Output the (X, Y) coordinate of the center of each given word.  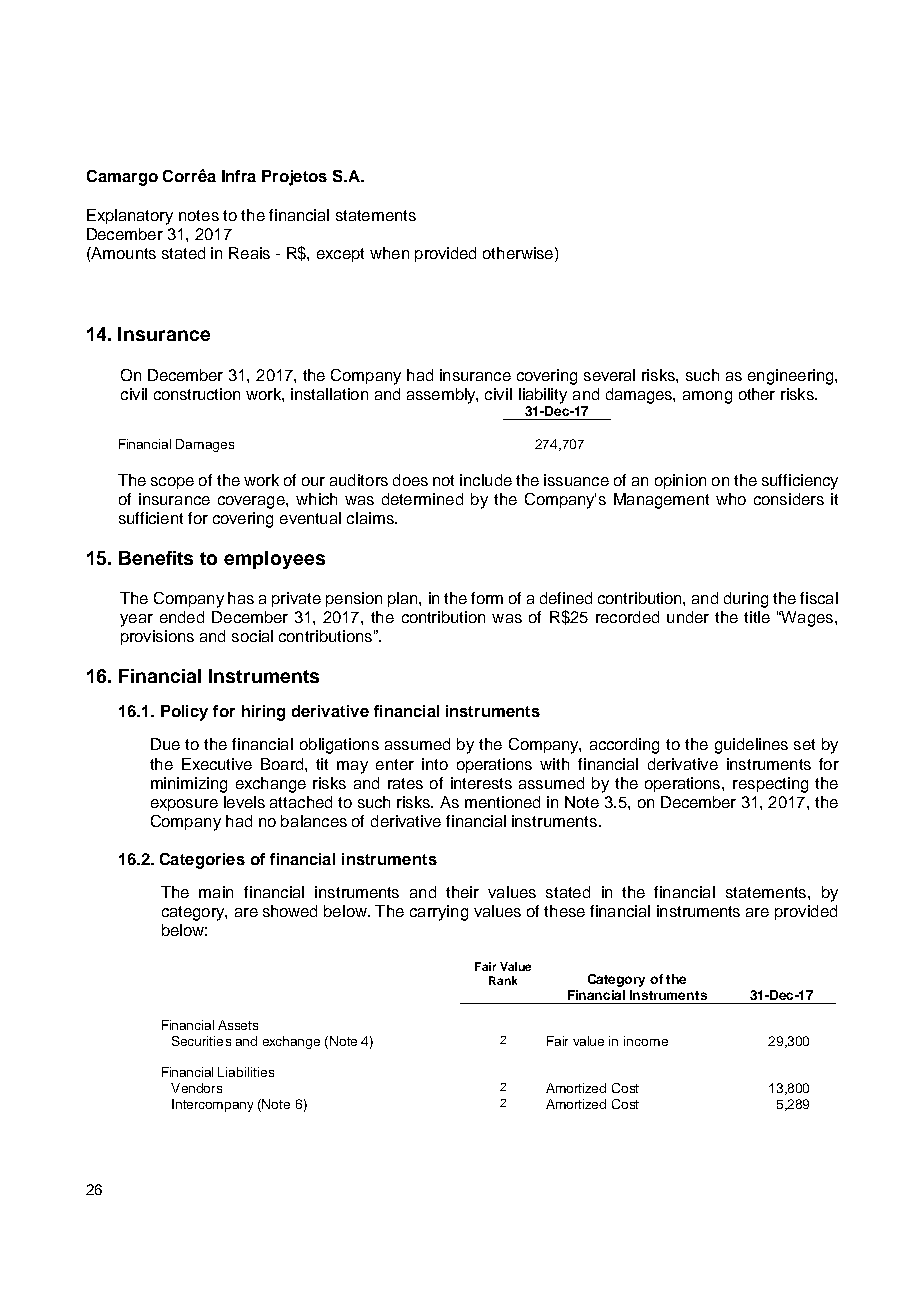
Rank (503, 980)
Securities (201, 1041)
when (389, 253)
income (646, 1041)
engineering (792, 377)
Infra (239, 176)
